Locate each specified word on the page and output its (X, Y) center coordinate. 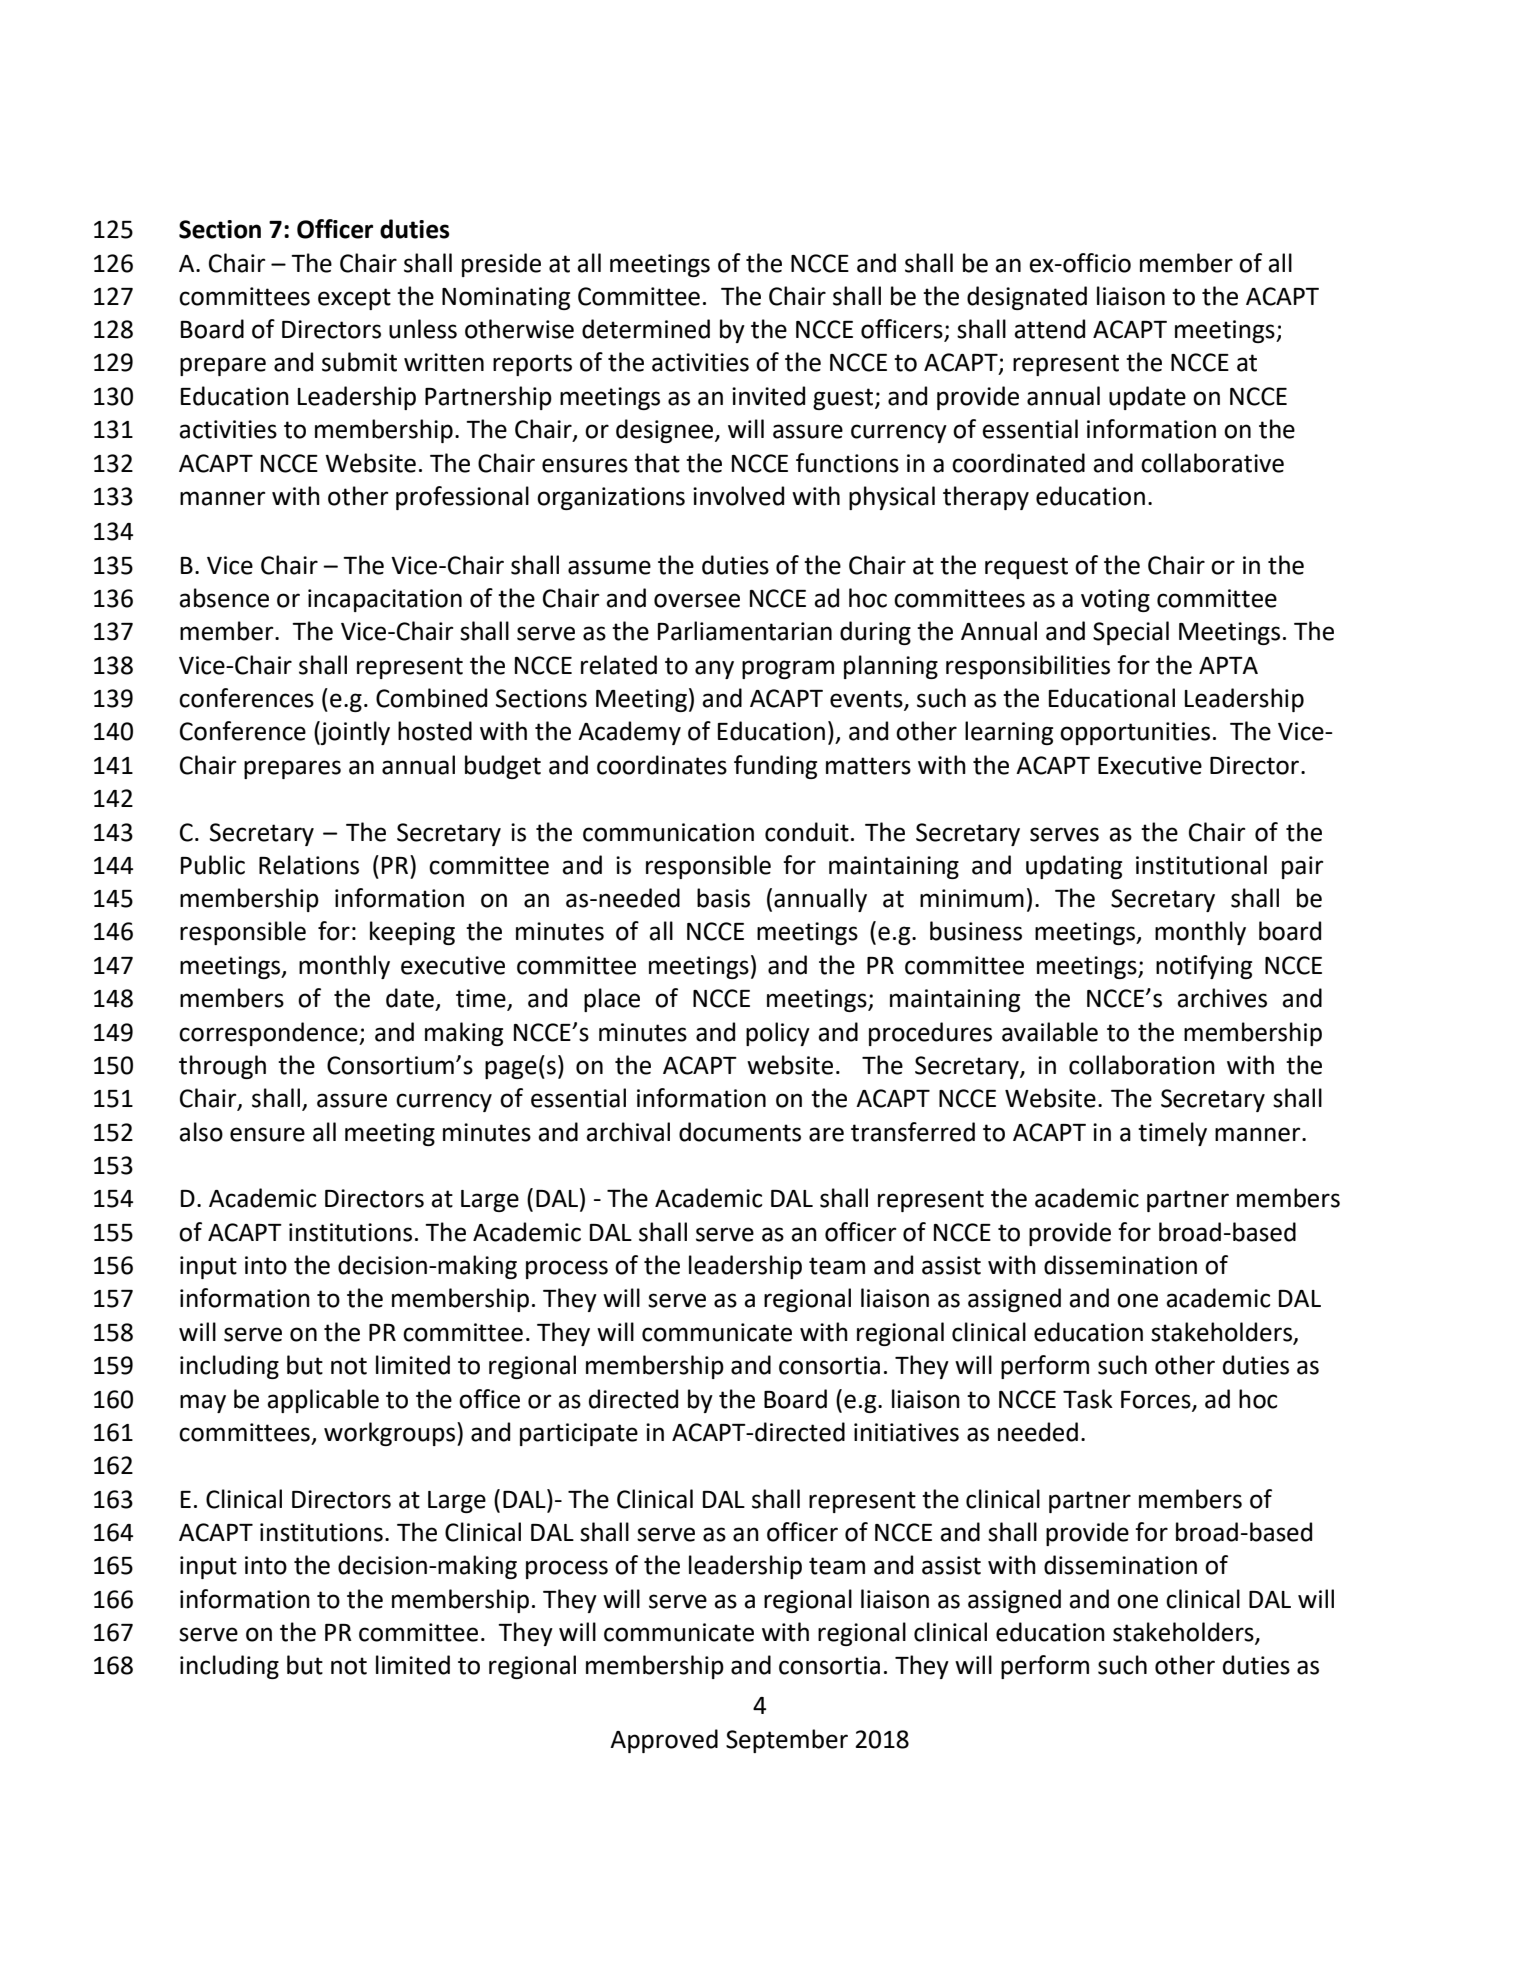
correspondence (269, 1034)
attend (1049, 329)
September (787, 1741)
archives (1222, 998)
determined (646, 329)
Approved (664, 1741)
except (354, 299)
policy (778, 1034)
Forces (1157, 1400)
